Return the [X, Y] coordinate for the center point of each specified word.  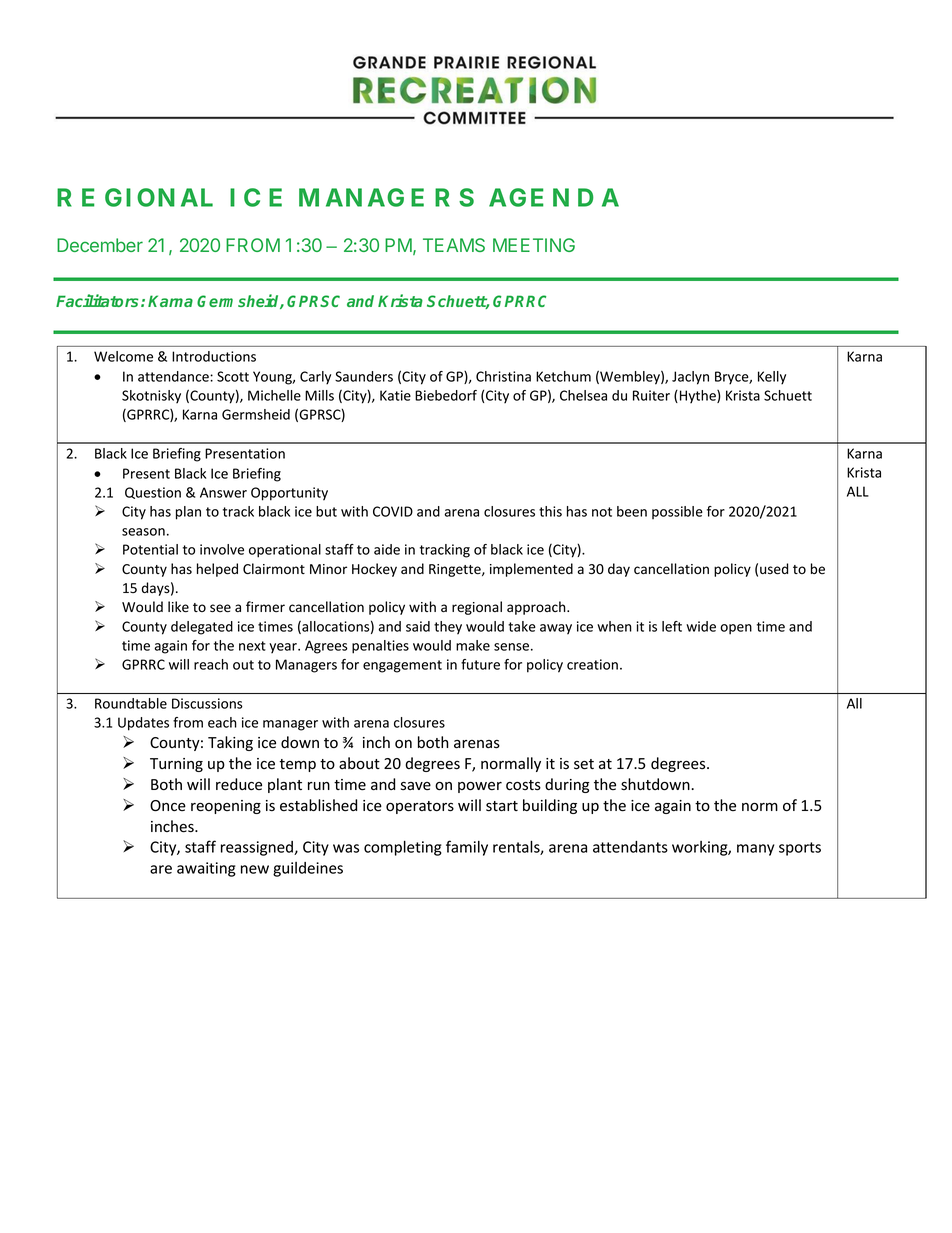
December [100, 245]
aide [387, 549]
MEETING [534, 245]
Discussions [207, 703]
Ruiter [651, 395]
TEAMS [454, 245]
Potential [150, 549]
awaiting [206, 869]
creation [592, 664]
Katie [395, 395]
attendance [174, 376]
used [774, 569]
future [480, 664]
